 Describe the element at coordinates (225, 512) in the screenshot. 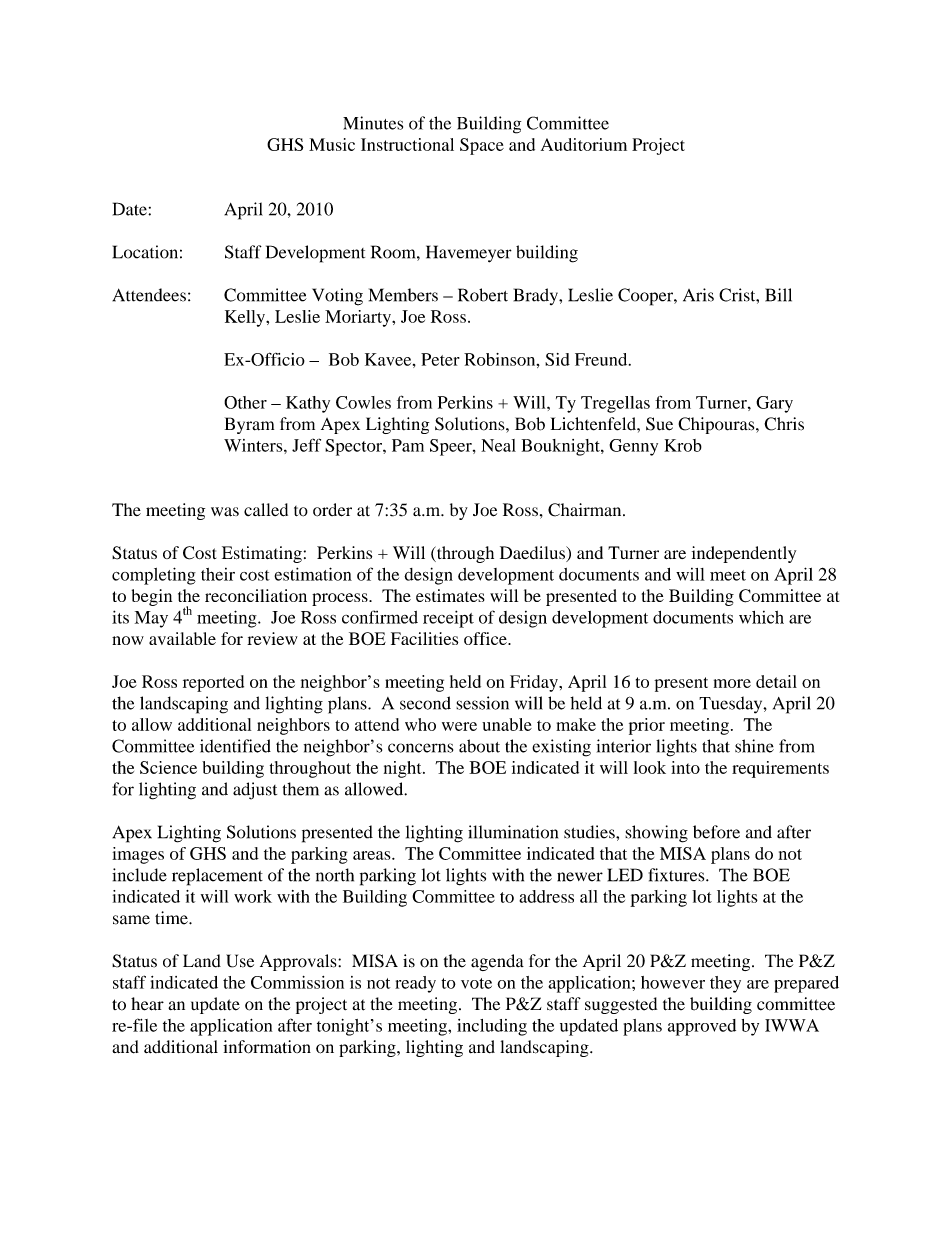

I see `was` at that location.
